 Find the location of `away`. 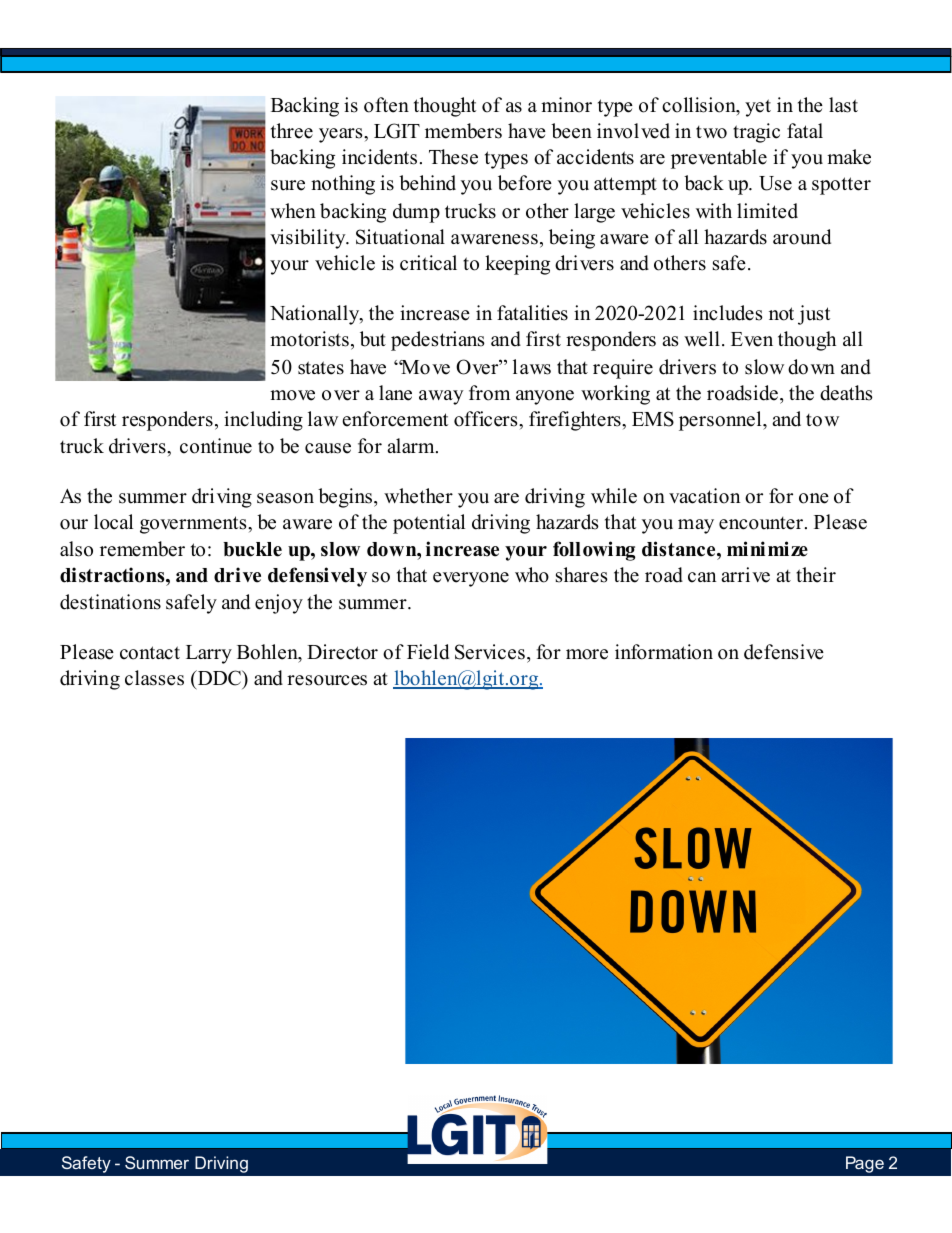

away is located at coordinates (441, 397).
